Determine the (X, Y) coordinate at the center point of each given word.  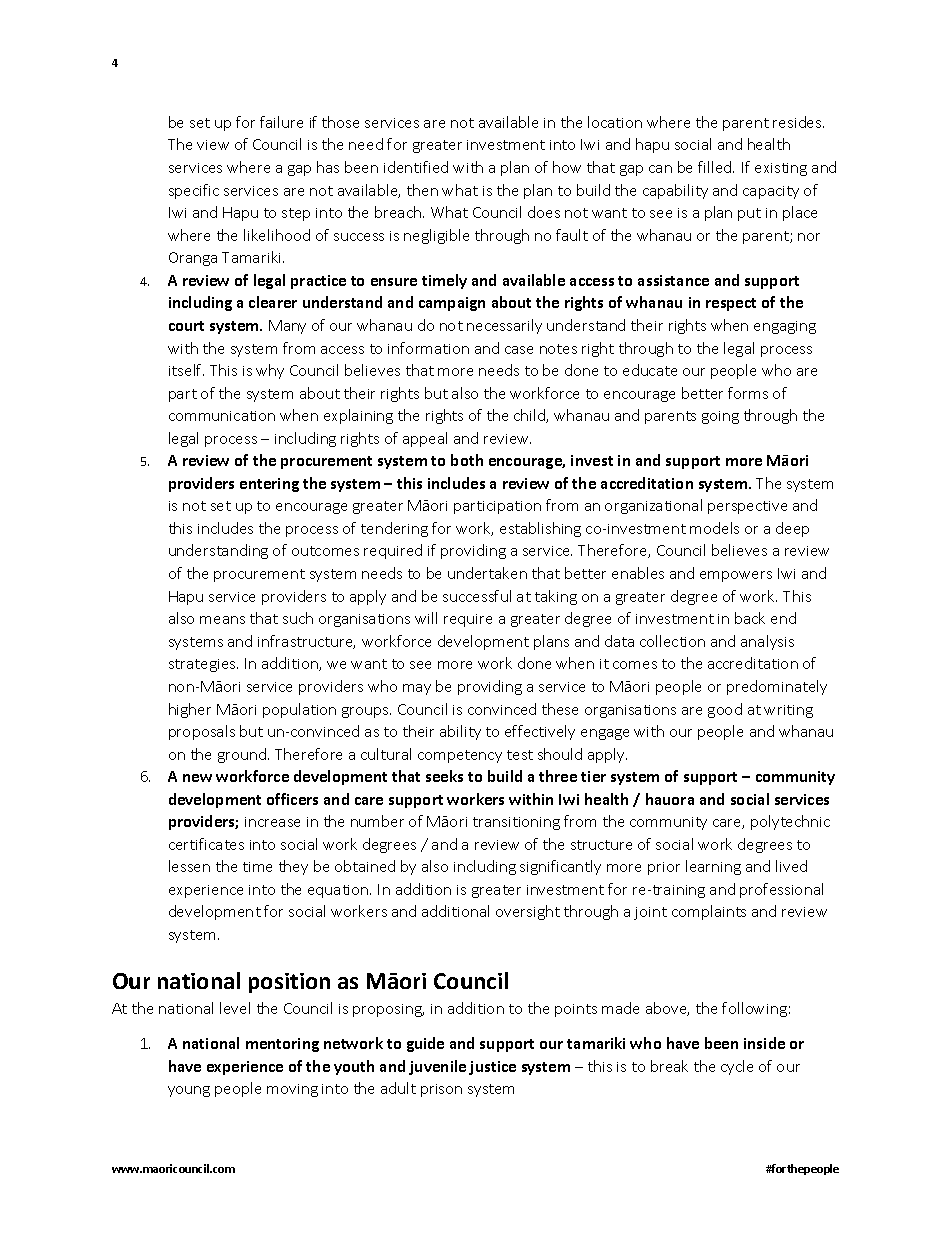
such (298, 618)
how (567, 167)
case (519, 350)
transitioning (516, 823)
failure (281, 122)
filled (716, 167)
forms (748, 393)
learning (713, 867)
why (270, 371)
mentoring (282, 1045)
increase (272, 822)
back (750, 618)
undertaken (487, 573)
